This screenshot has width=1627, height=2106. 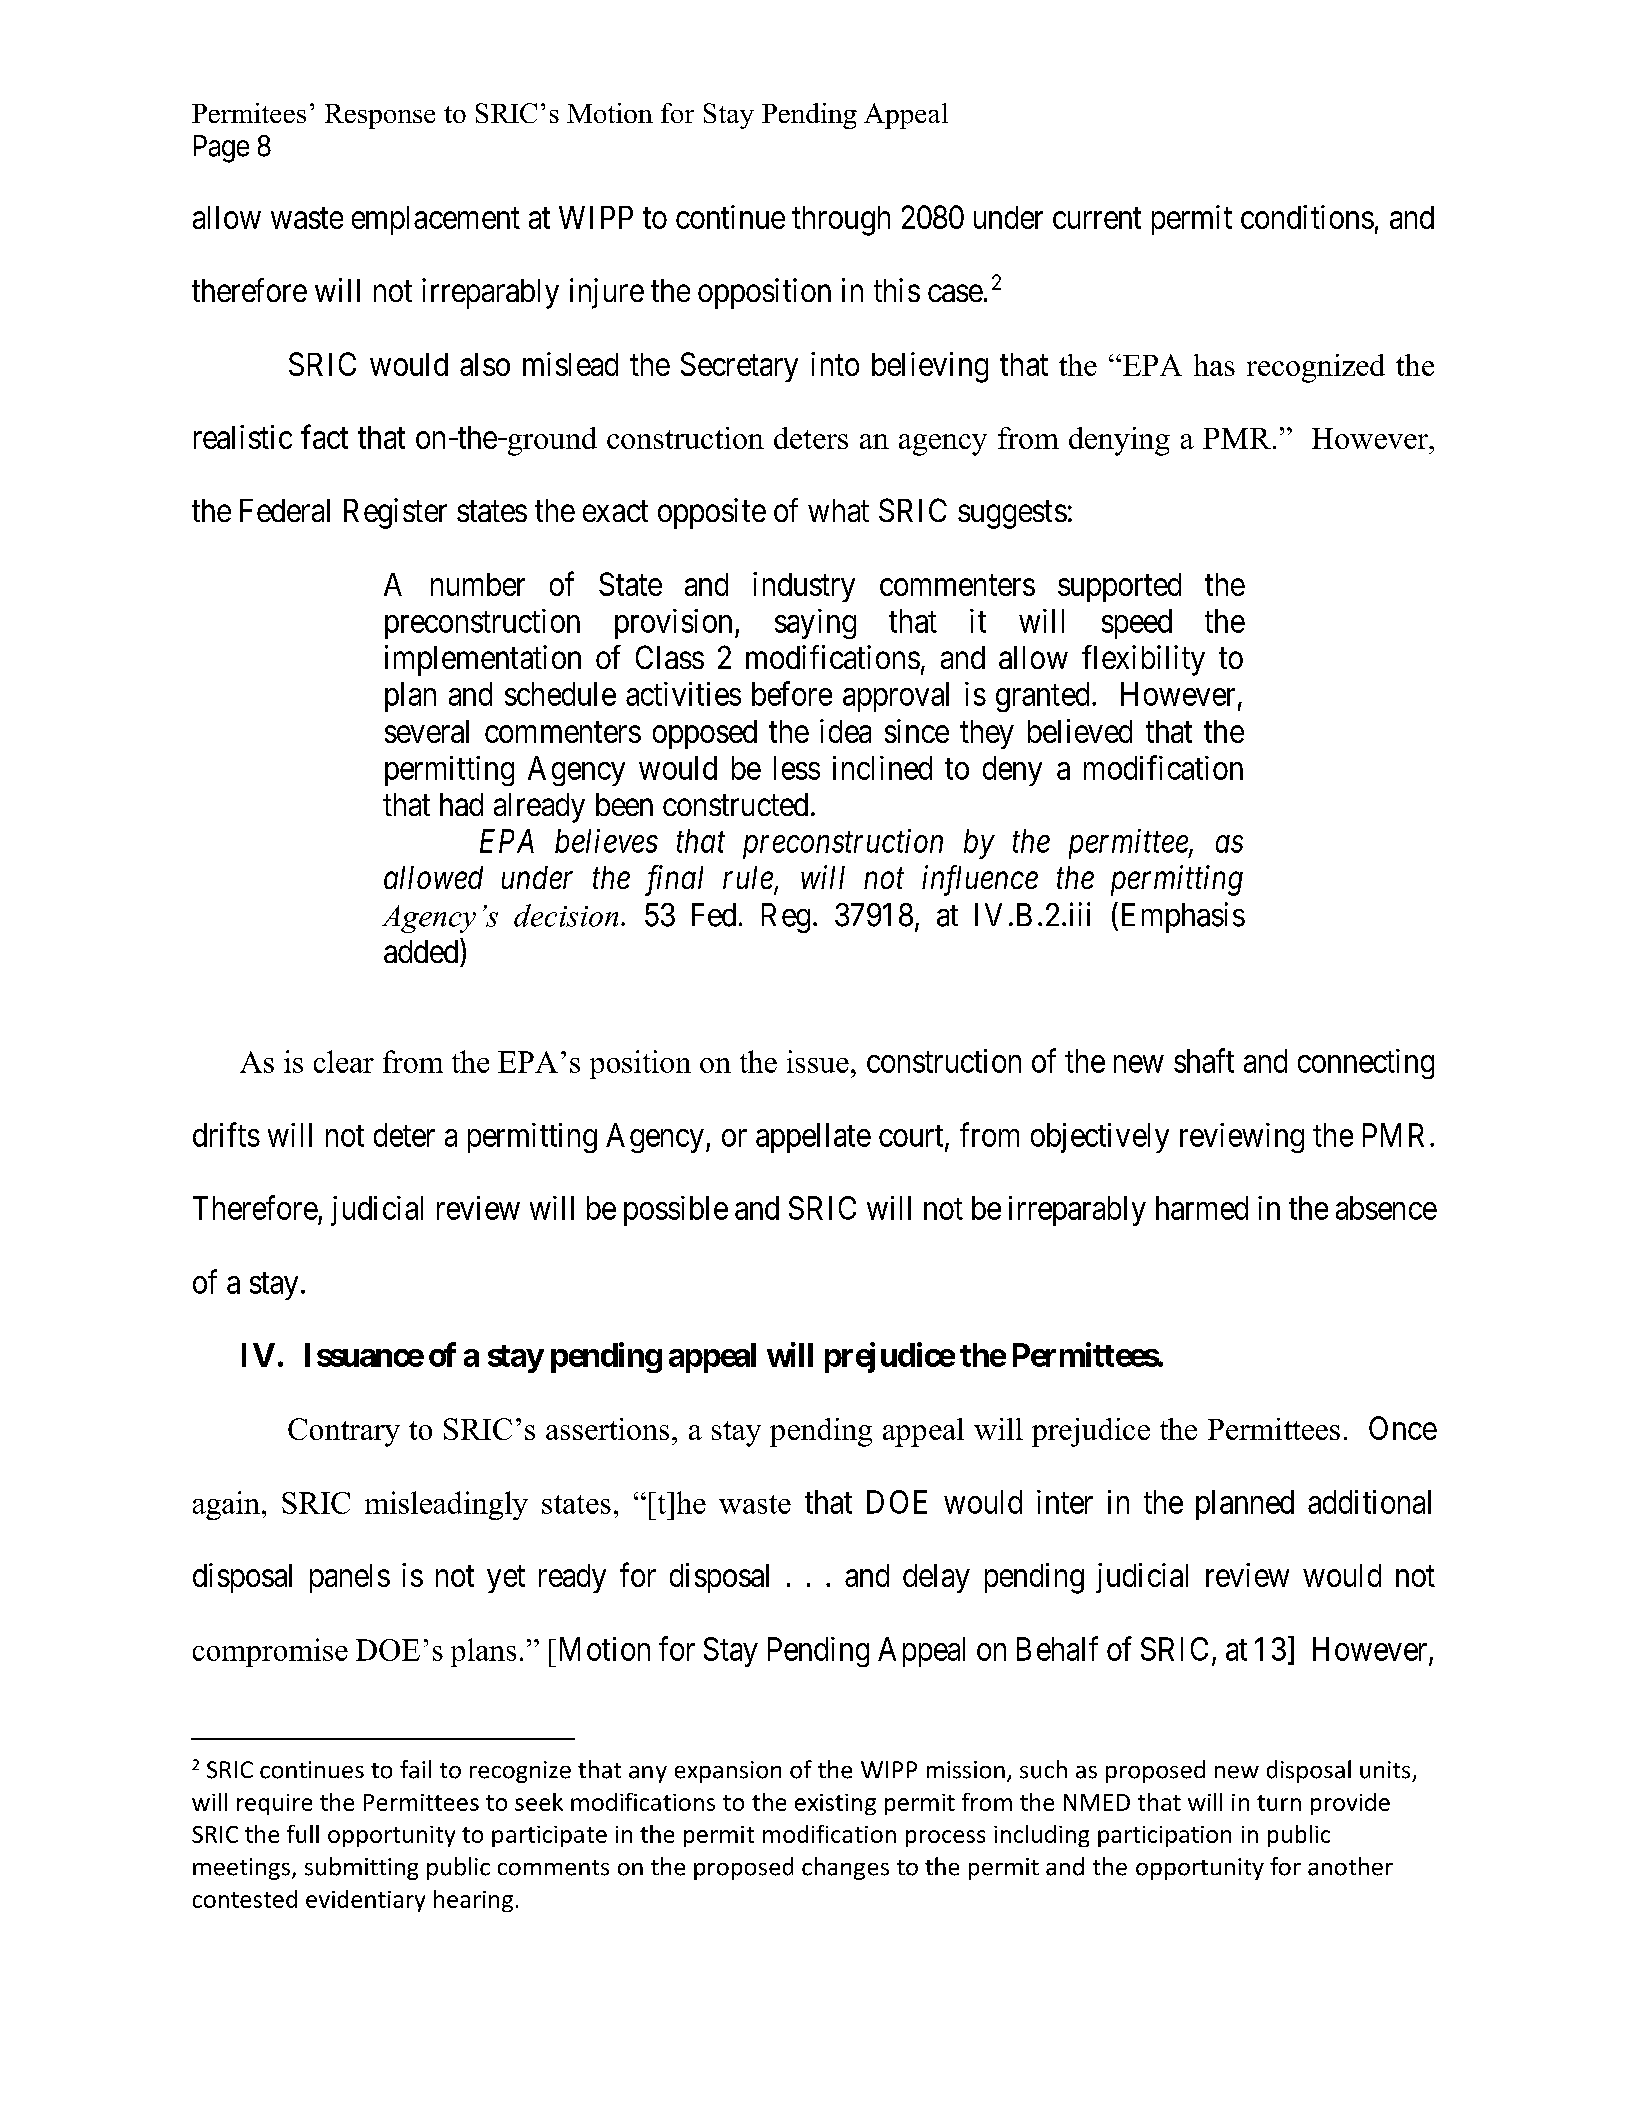 I want to click on conditions, so click(x=1307, y=217).
